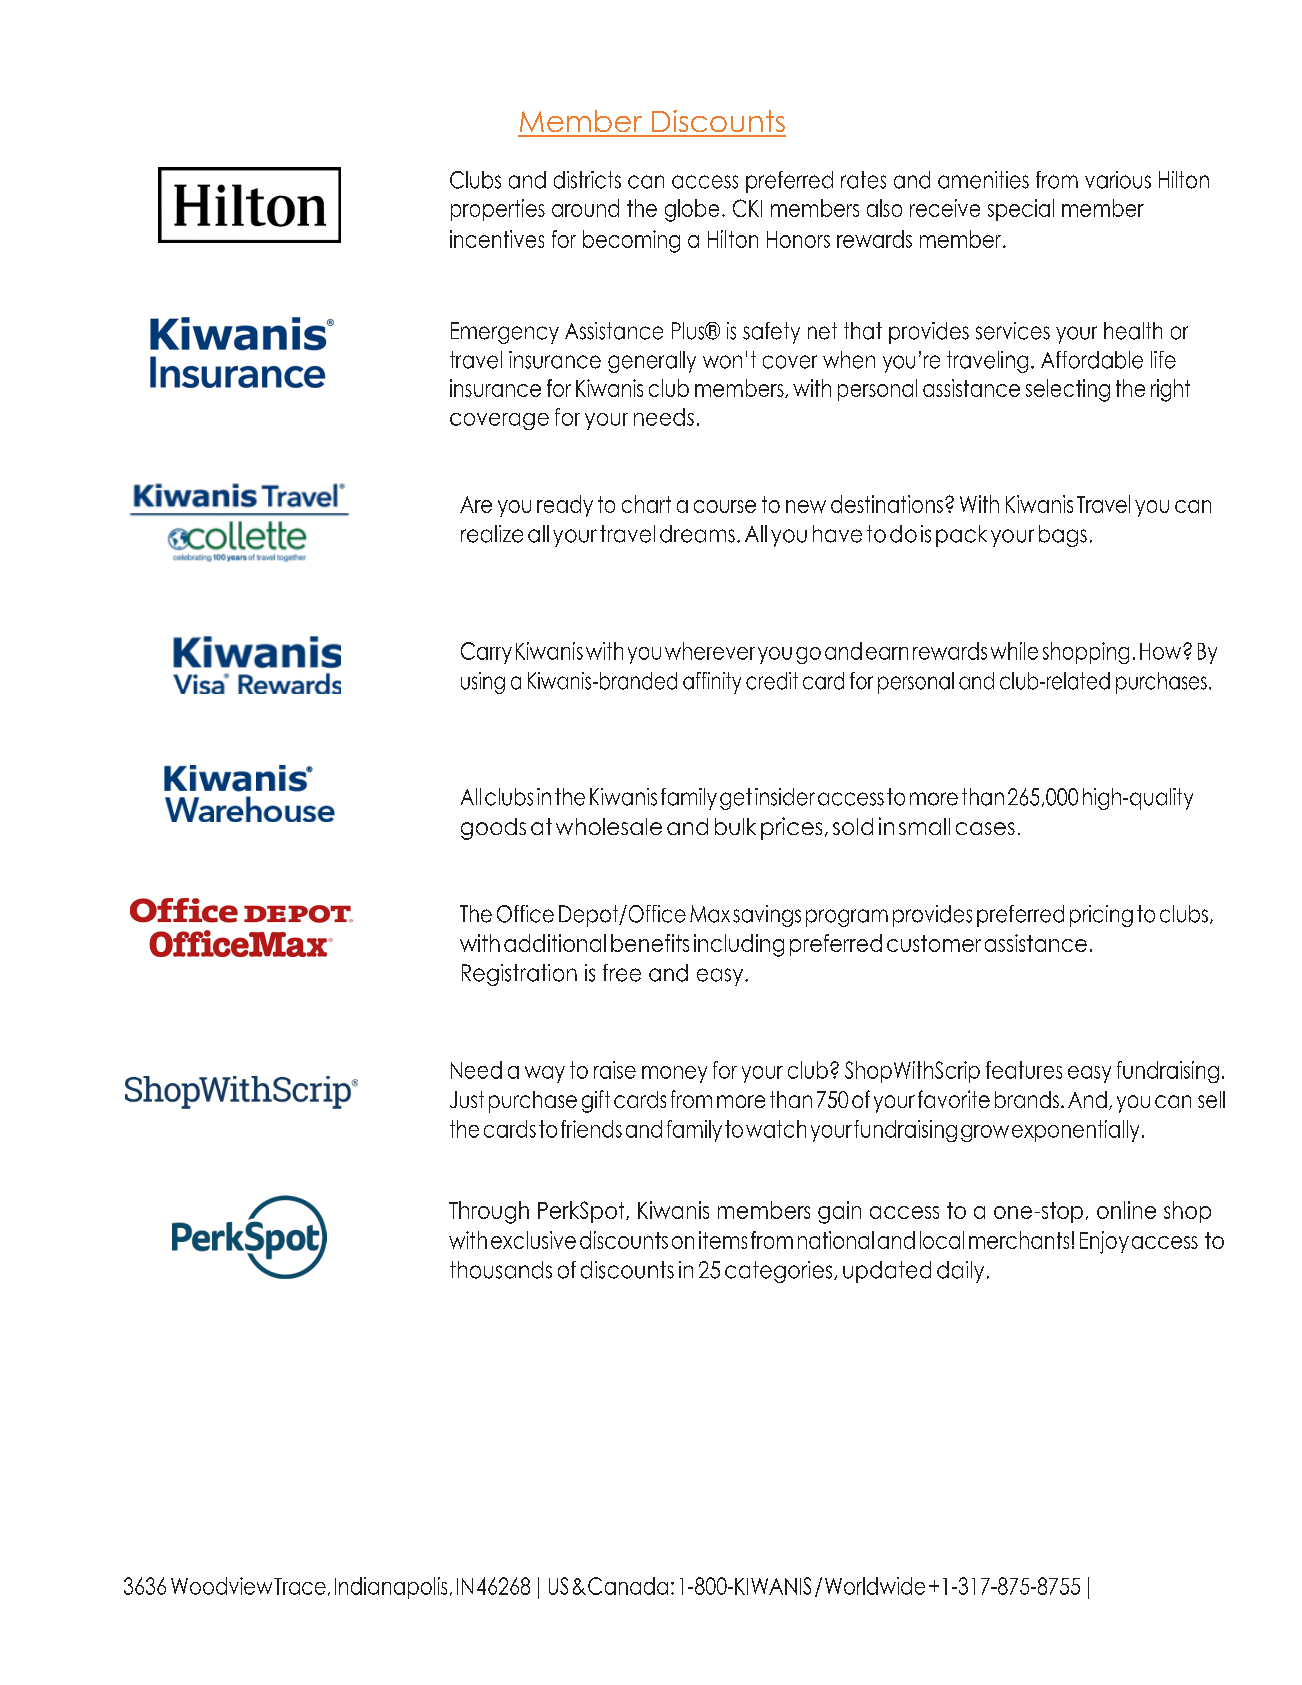 The height and width of the image is (1685, 1302). What do you see at coordinates (501, 1270) in the image?
I see `thousands` at bounding box center [501, 1270].
